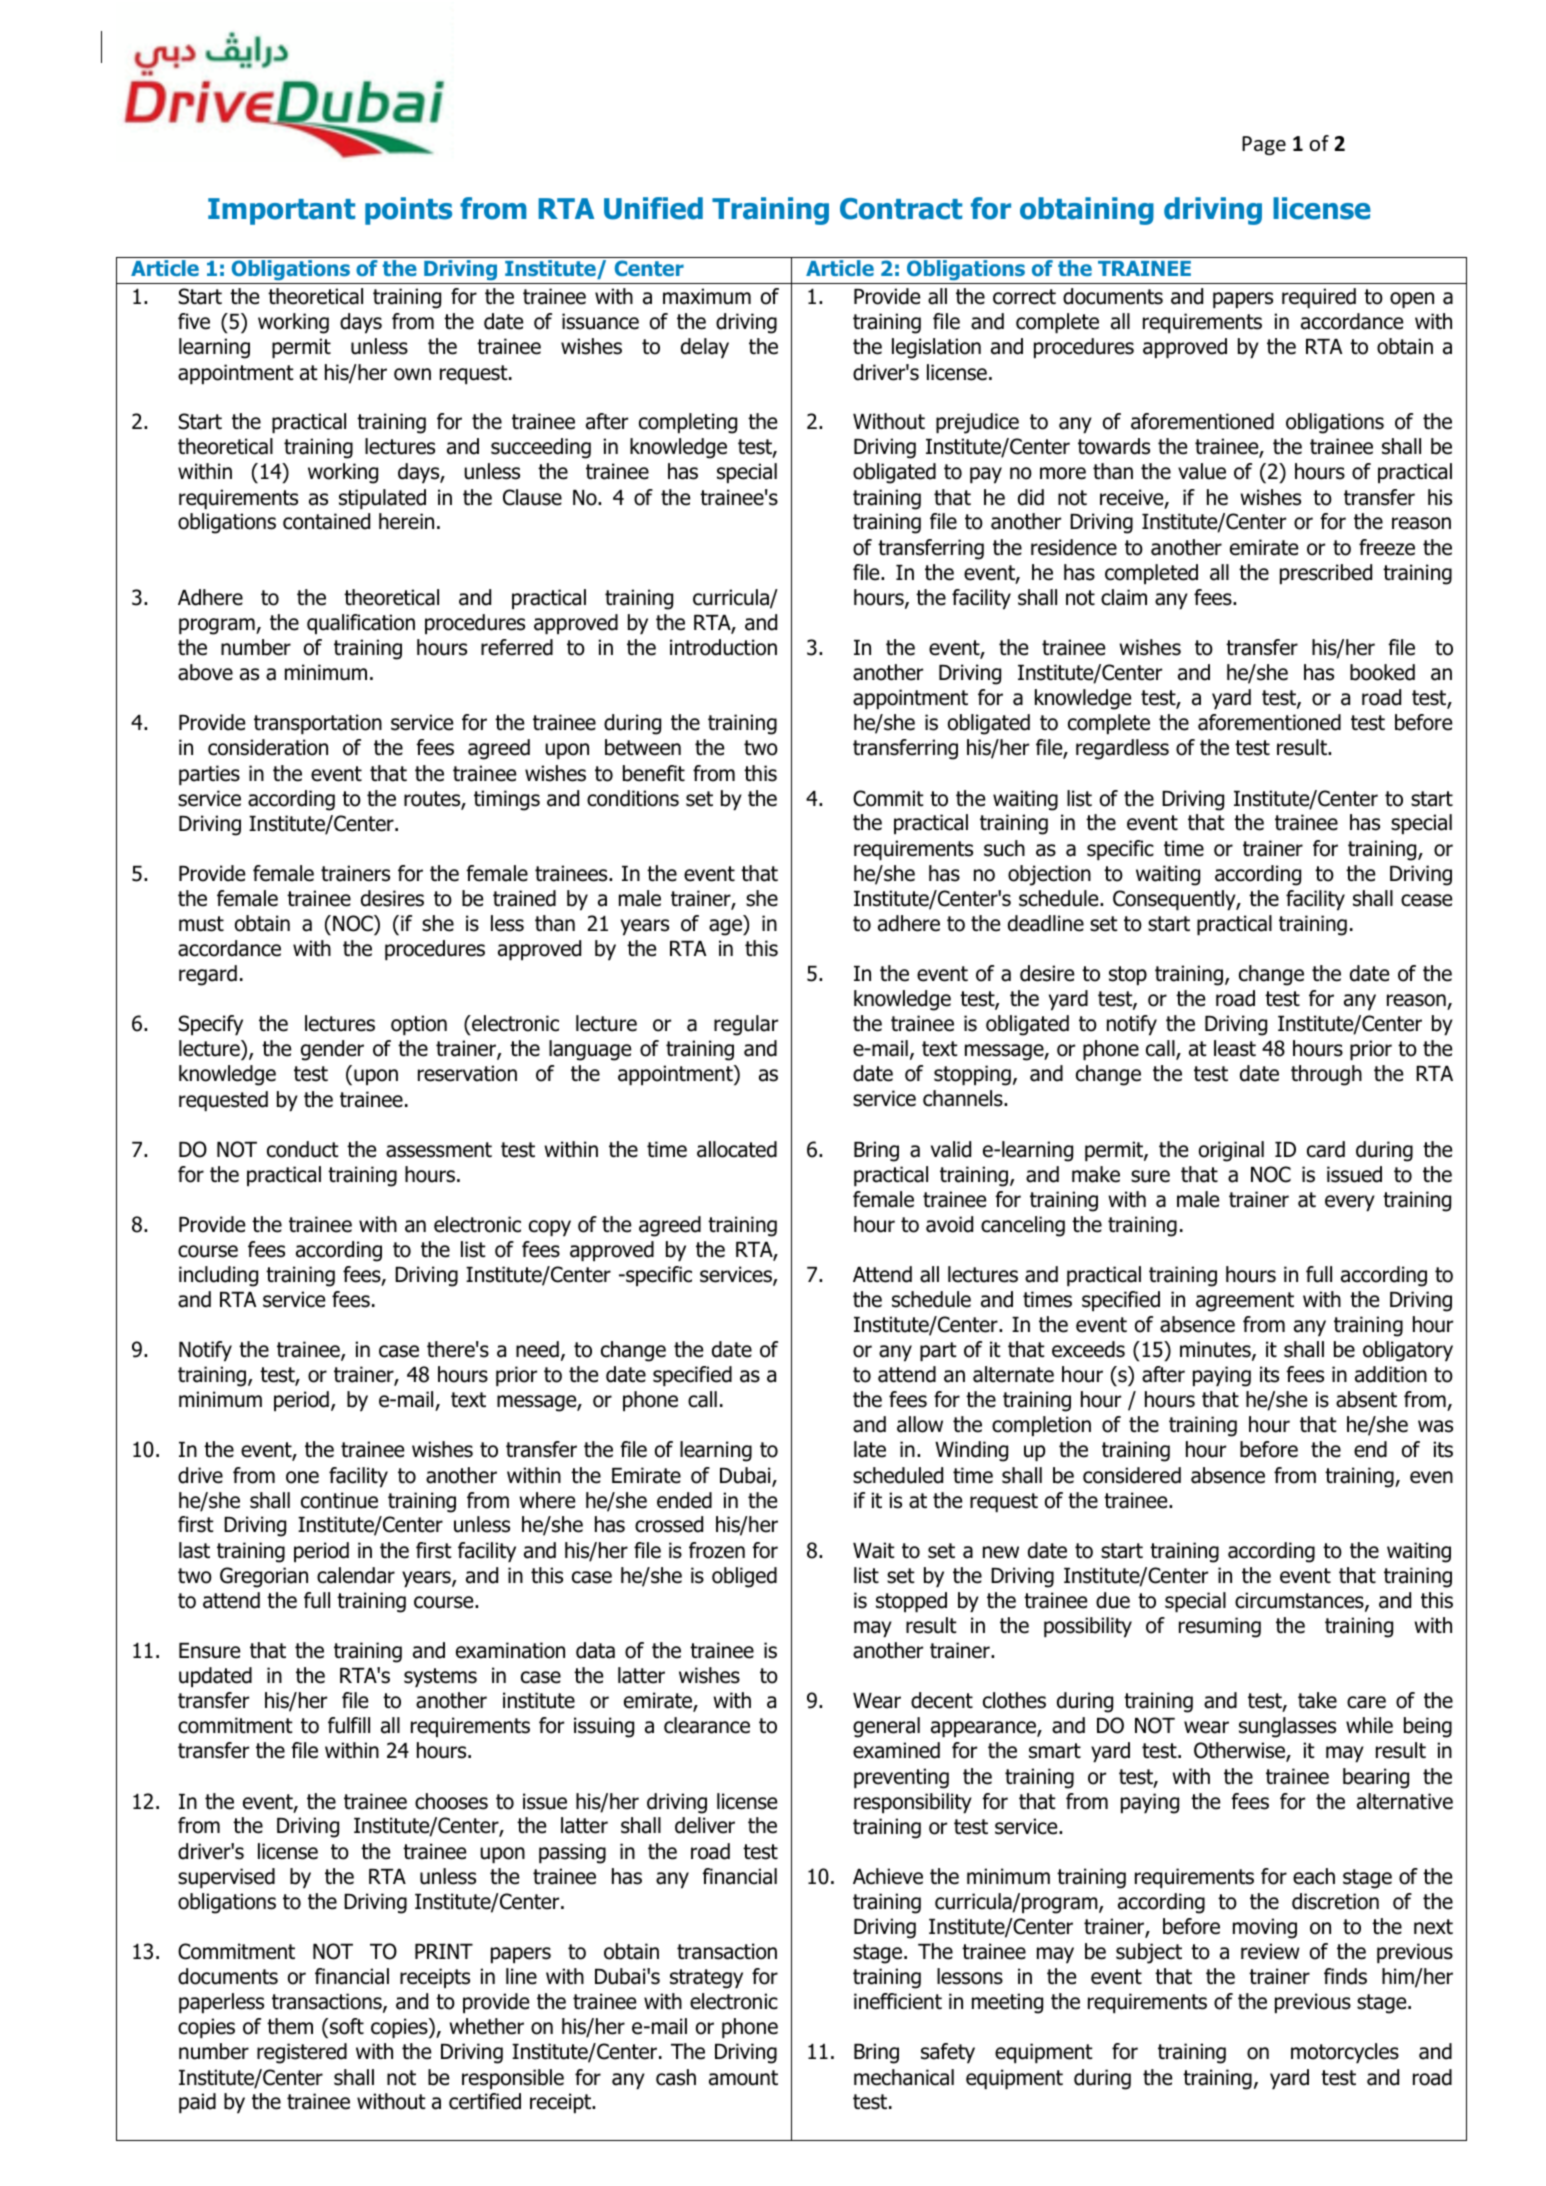 Image resolution: width=1546 pixels, height=2186 pixels. What do you see at coordinates (723, 647) in the screenshot?
I see `introduction` at bounding box center [723, 647].
